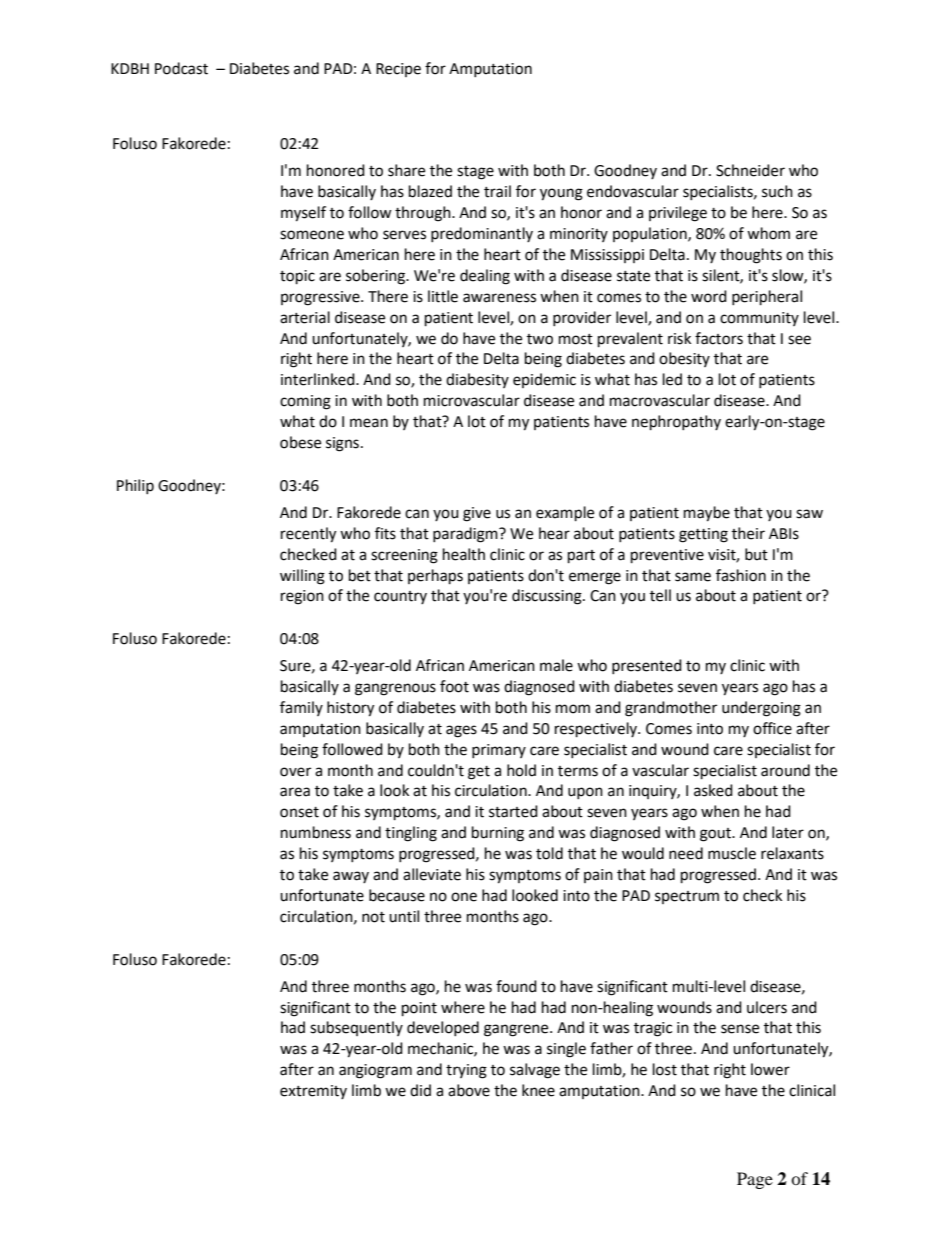 This page has height=1233, width=952. I want to click on alleviate, so click(432, 874).
